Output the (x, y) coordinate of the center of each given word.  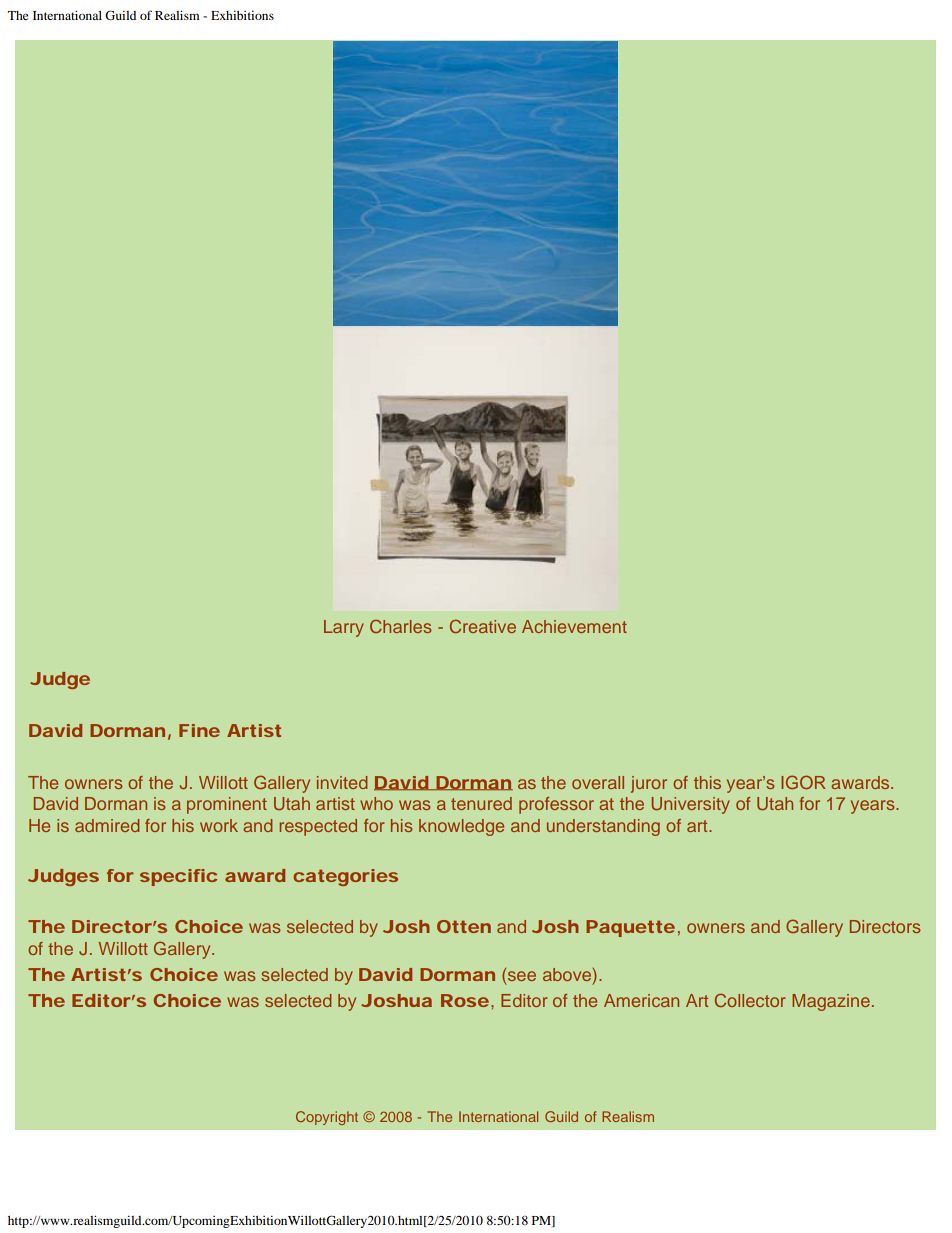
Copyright (327, 1118)
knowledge (461, 827)
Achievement (574, 626)
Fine (199, 730)
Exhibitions (242, 15)
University (690, 805)
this (707, 782)
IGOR (803, 782)
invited (342, 782)
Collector (750, 1000)
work (219, 825)
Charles (400, 626)
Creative (483, 626)
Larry (344, 628)
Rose (465, 1000)
